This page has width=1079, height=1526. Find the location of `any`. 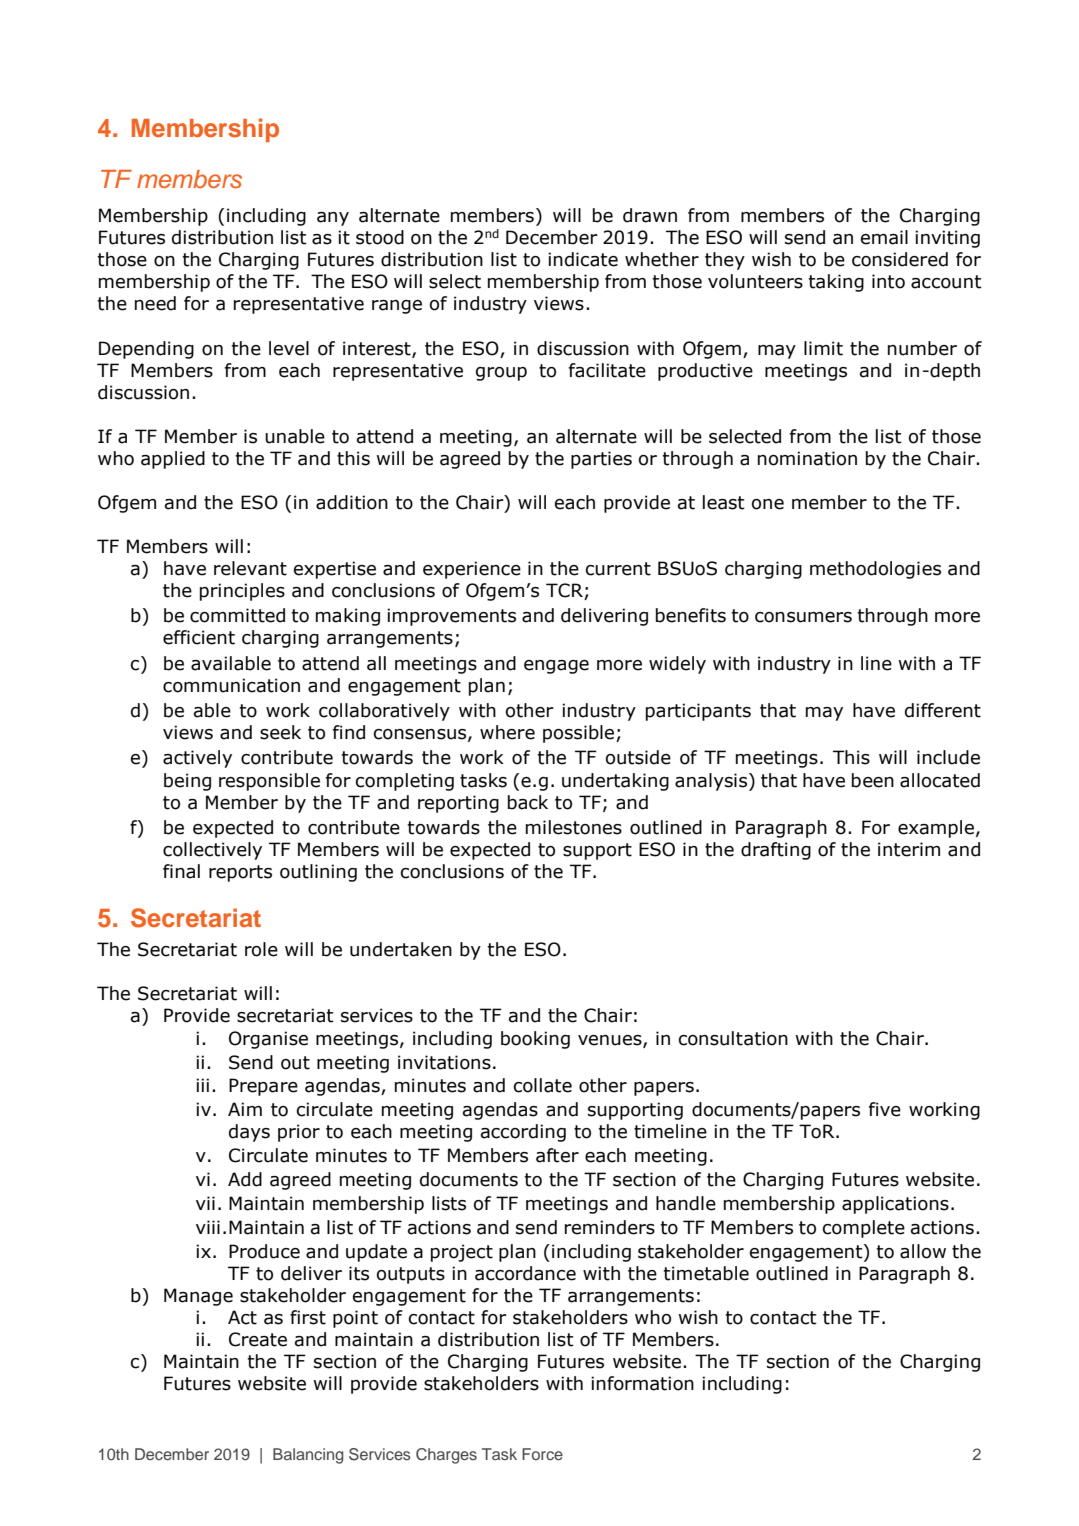

any is located at coordinates (333, 219).
